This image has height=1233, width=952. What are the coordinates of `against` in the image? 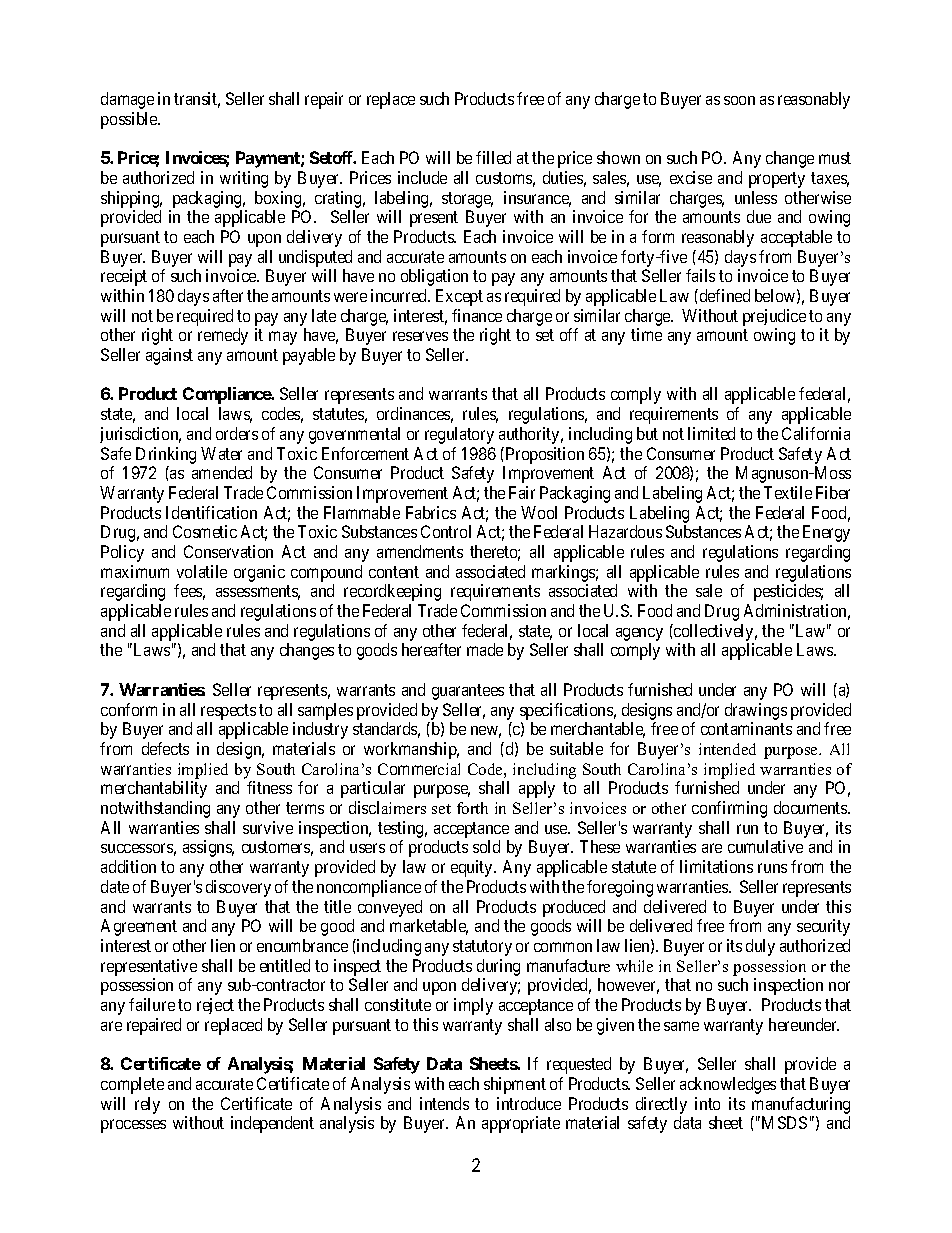 It's located at (169, 356).
